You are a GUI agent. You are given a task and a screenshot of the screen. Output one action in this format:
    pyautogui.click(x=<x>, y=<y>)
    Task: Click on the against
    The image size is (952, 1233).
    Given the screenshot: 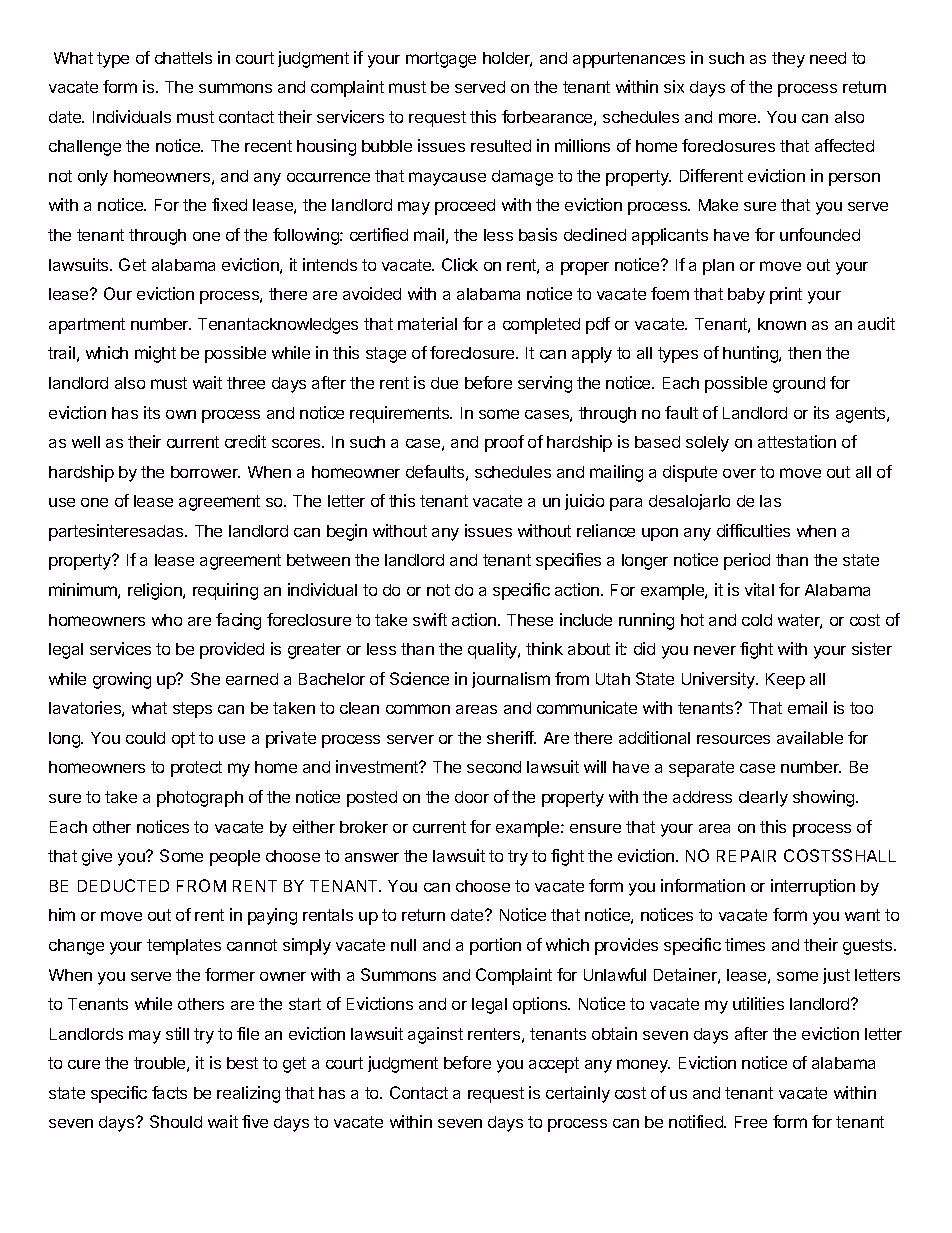 What is the action you would take?
    pyautogui.click(x=435, y=1035)
